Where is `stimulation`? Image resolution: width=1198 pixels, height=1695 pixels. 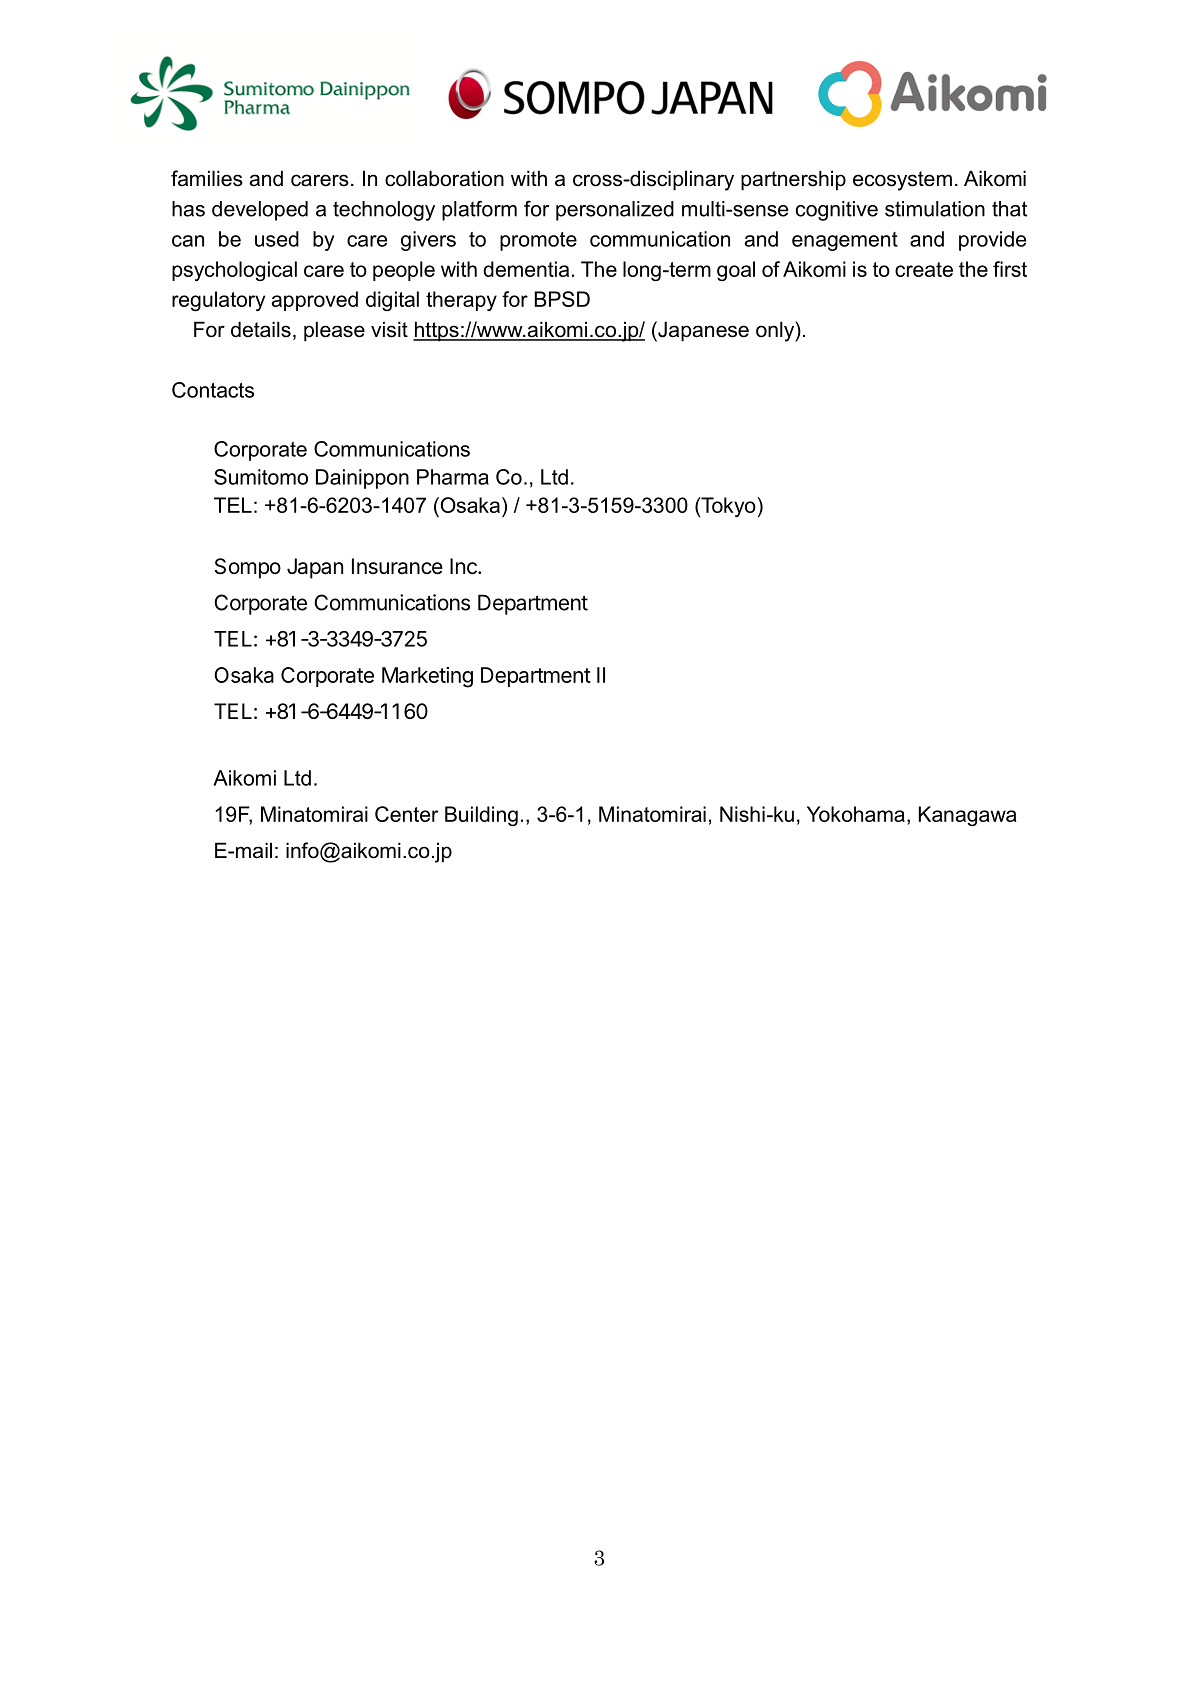 stimulation is located at coordinates (935, 209).
